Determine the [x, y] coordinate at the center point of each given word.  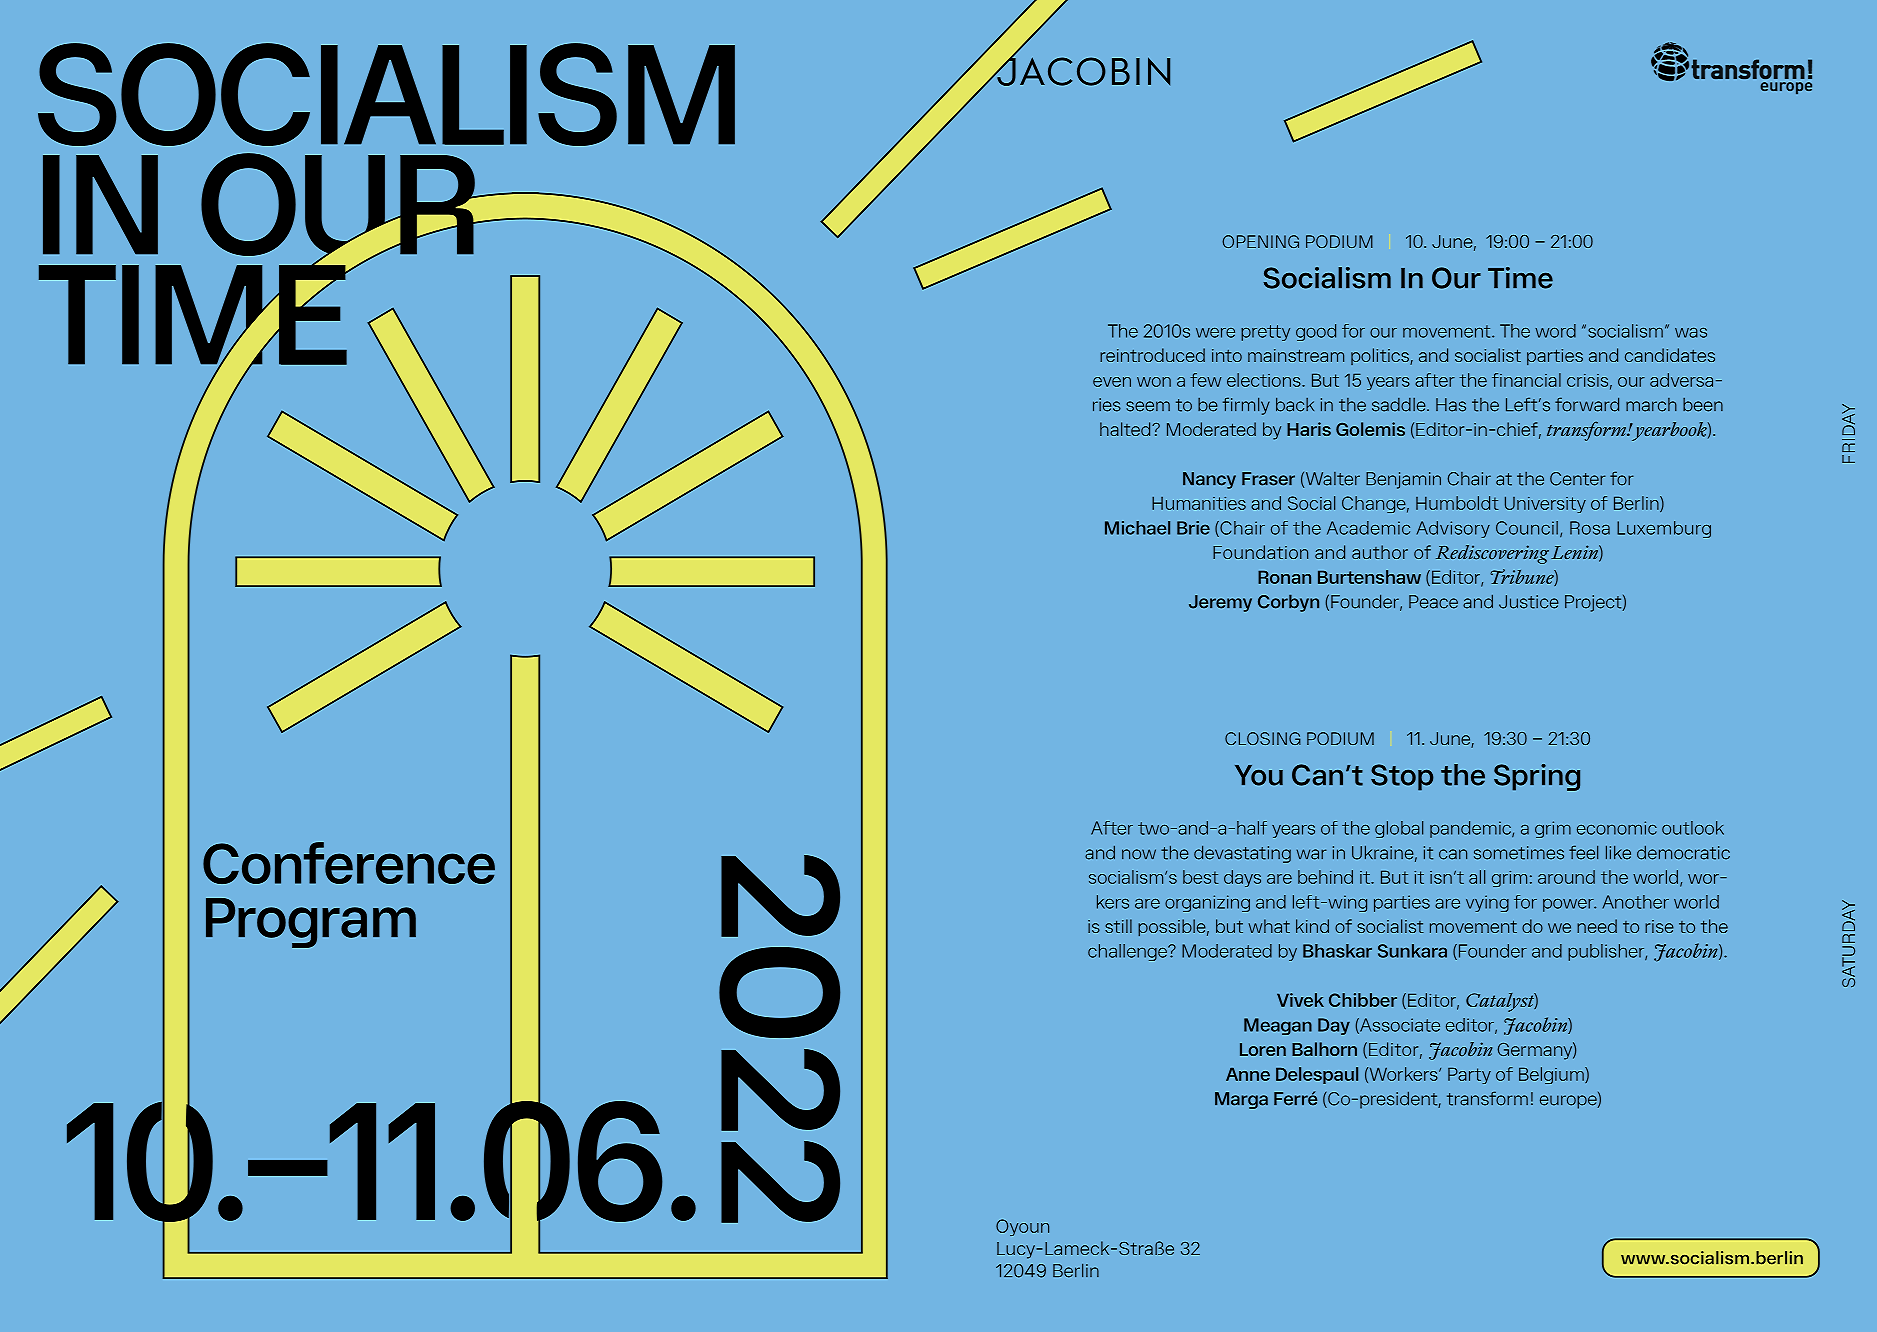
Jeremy [1220, 603]
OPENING [1260, 241]
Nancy [1209, 480]
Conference [349, 863]
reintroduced [1152, 355]
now [1139, 854]
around [1566, 877]
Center [1578, 479]
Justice [1529, 602]
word [1555, 331]
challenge [1128, 952]
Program [311, 923]
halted [1126, 429]
